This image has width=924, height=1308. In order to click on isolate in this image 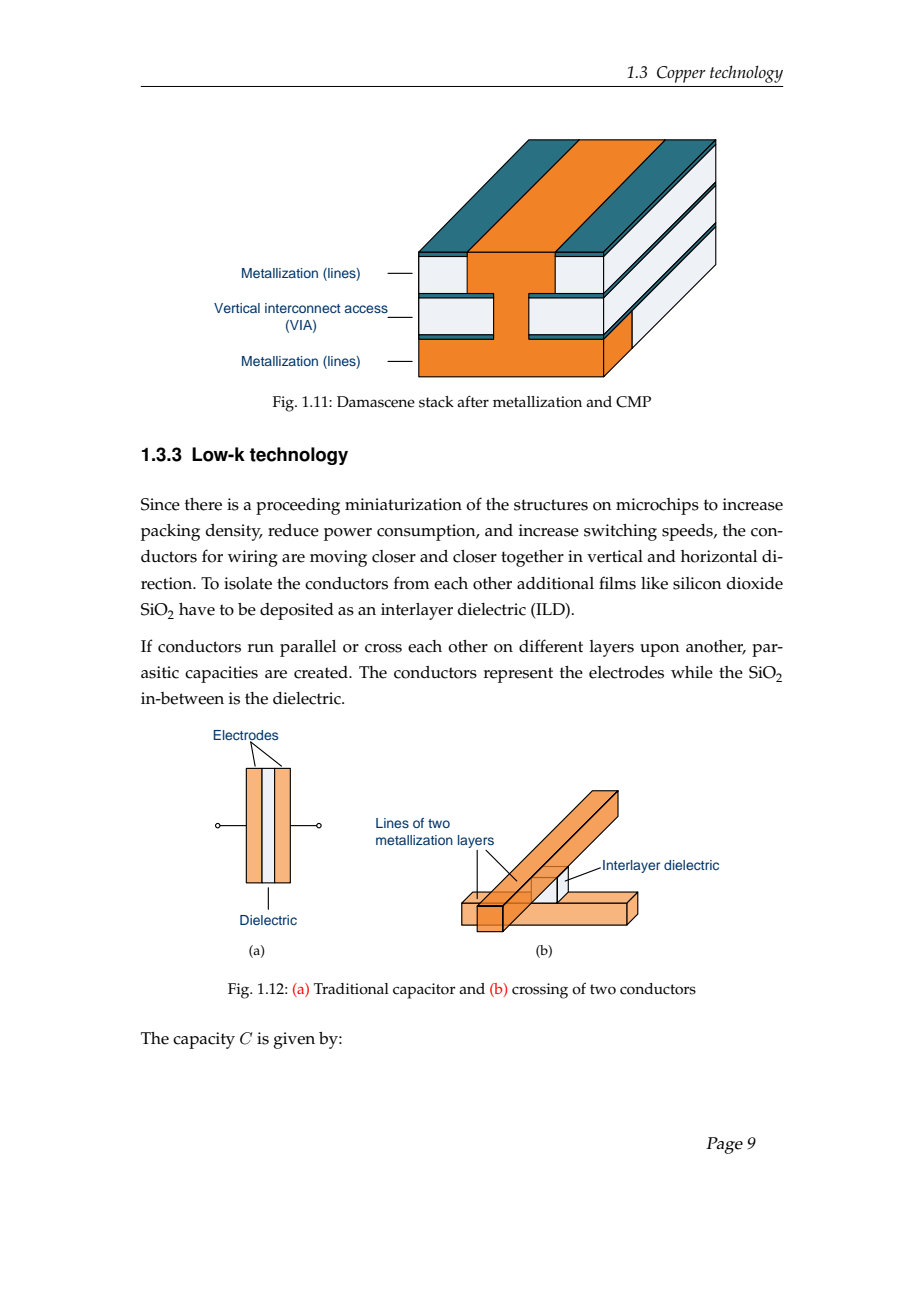, I will do `click(248, 583)`.
